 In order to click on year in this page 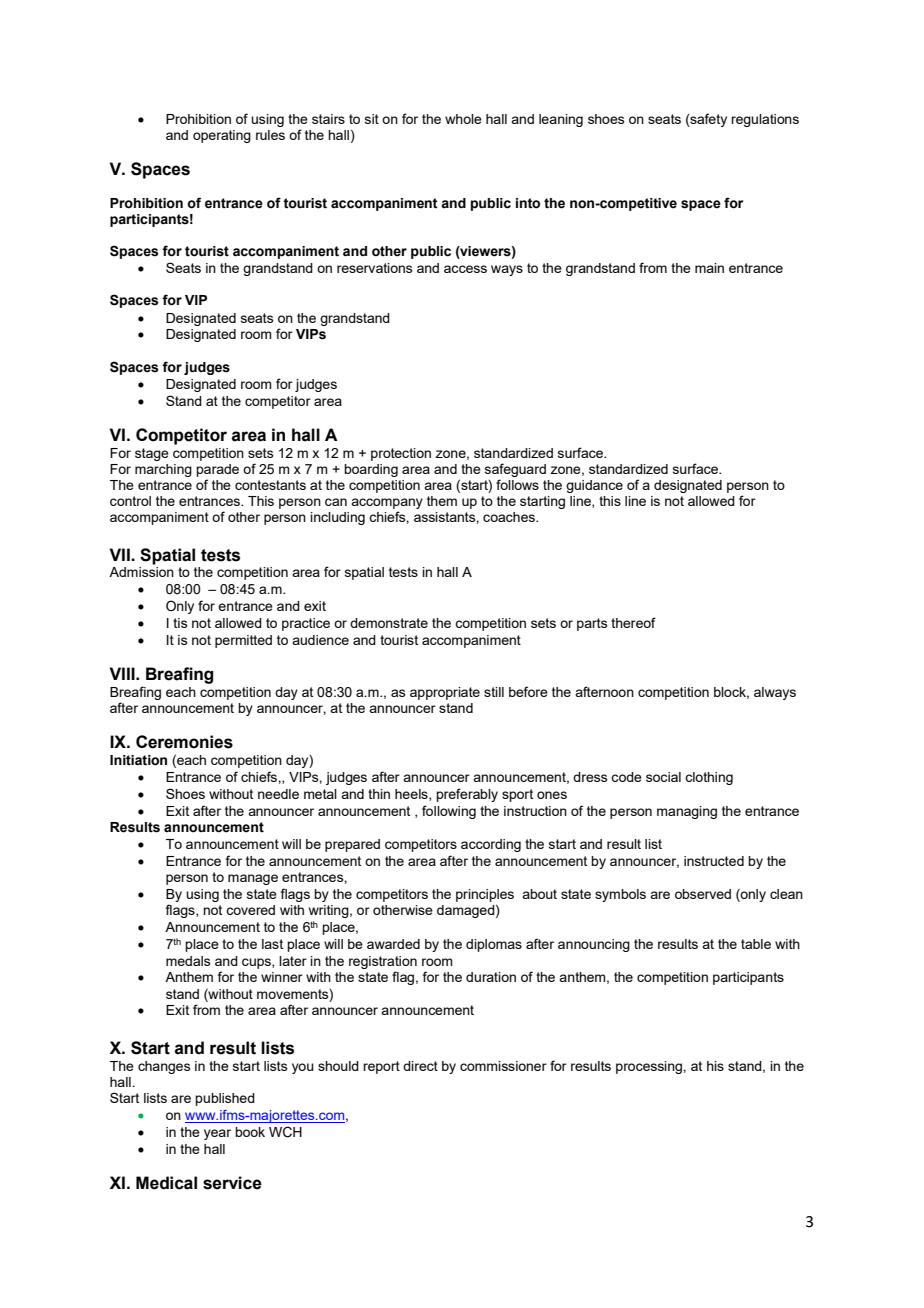, I will do `click(217, 1134)`.
